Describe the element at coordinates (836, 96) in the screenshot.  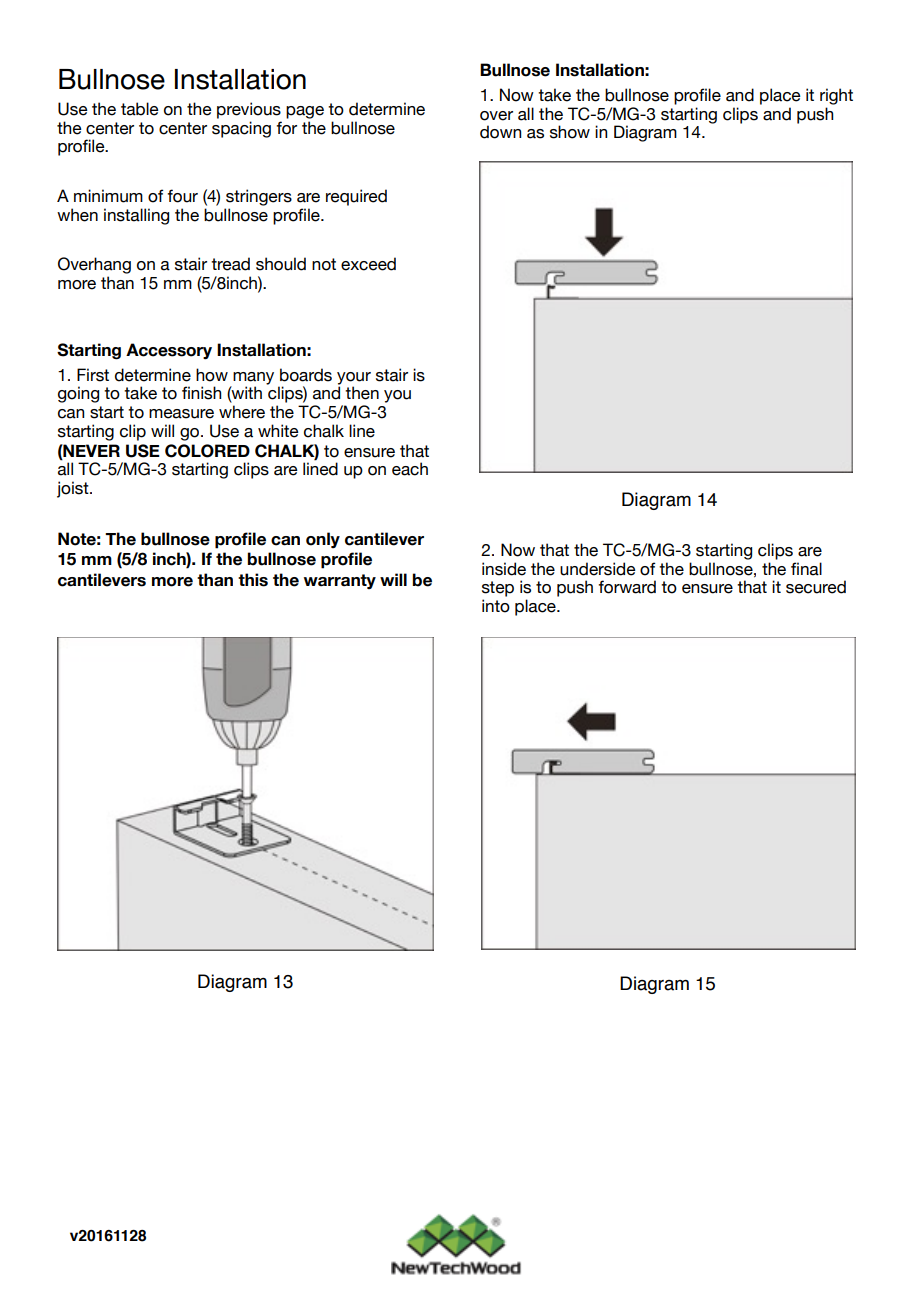
I see `right` at that location.
